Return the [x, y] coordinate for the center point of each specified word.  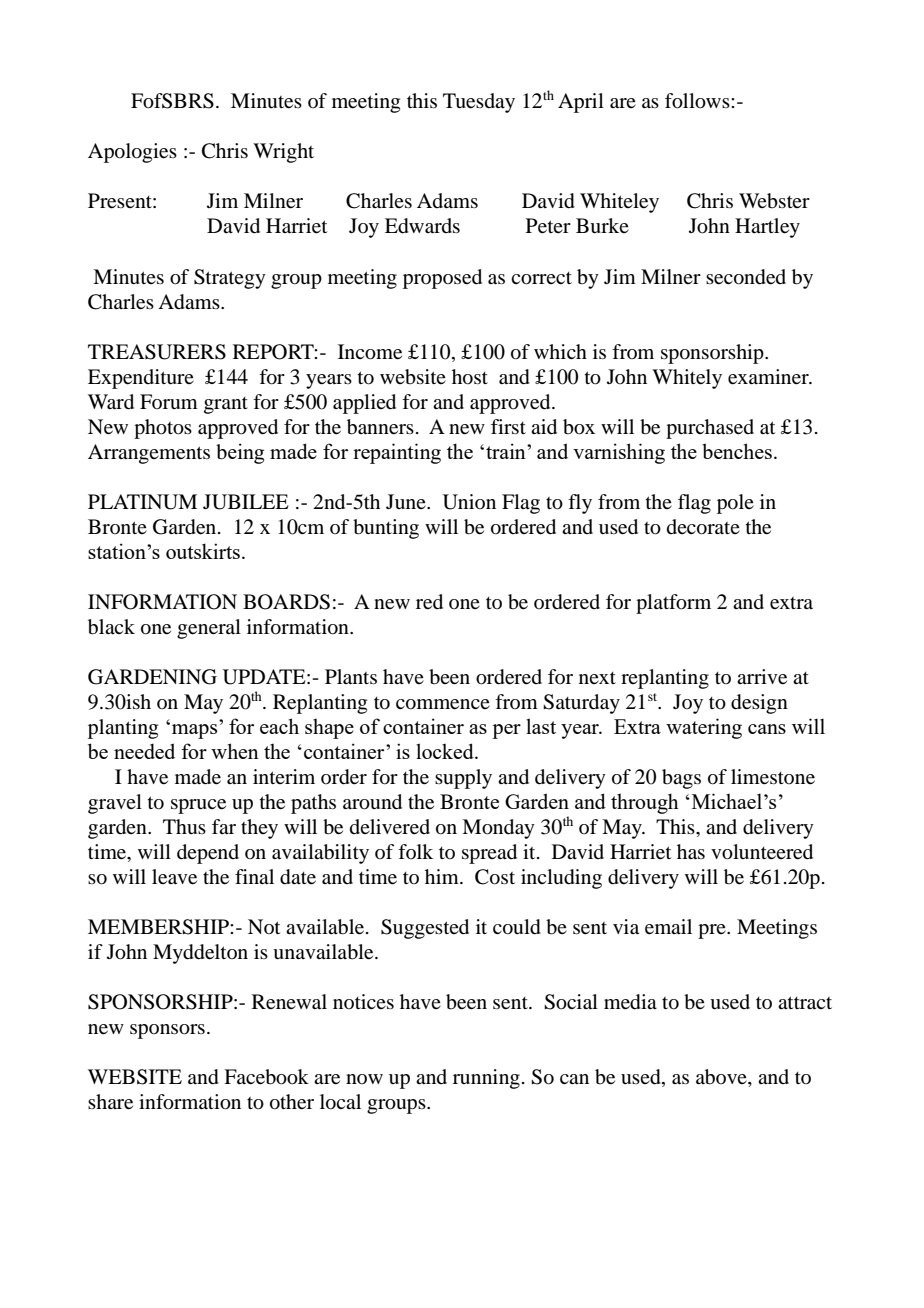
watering [704, 728]
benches [737, 451]
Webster [774, 201]
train [507, 451]
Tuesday [479, 103]
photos [163, 429]
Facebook [266, 1077]
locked [446, 751]
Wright [283, 153]
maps [194, 731]
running [486, 1079]
